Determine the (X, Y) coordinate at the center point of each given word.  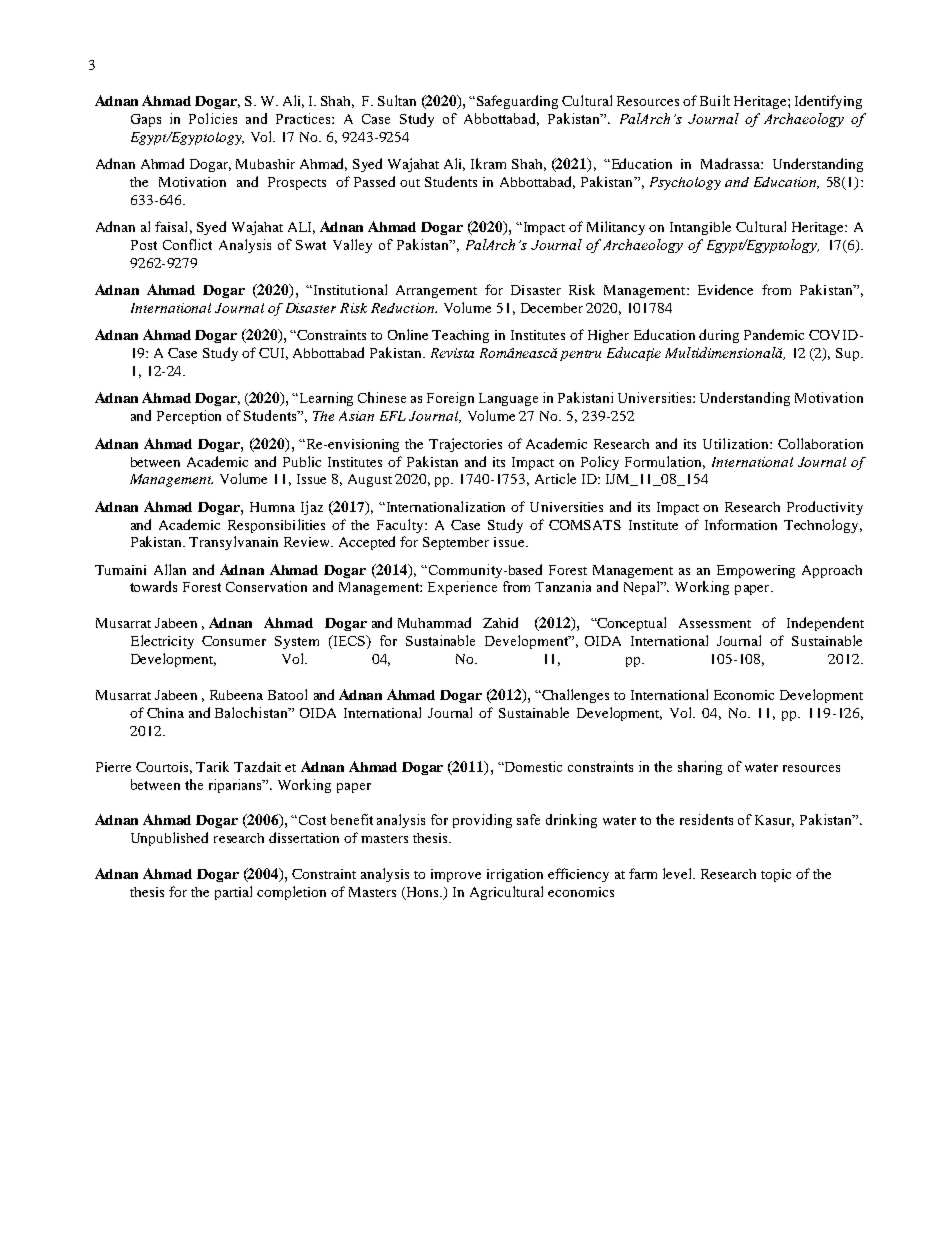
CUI (273, 354)
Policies (213, 118)
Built (715, 100)
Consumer (234, 641)
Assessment (715, 623)
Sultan (397, 100)
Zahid (500, 622)
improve (456, 875)
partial (233, 893)
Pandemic (774, 334)
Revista (452, 353)
